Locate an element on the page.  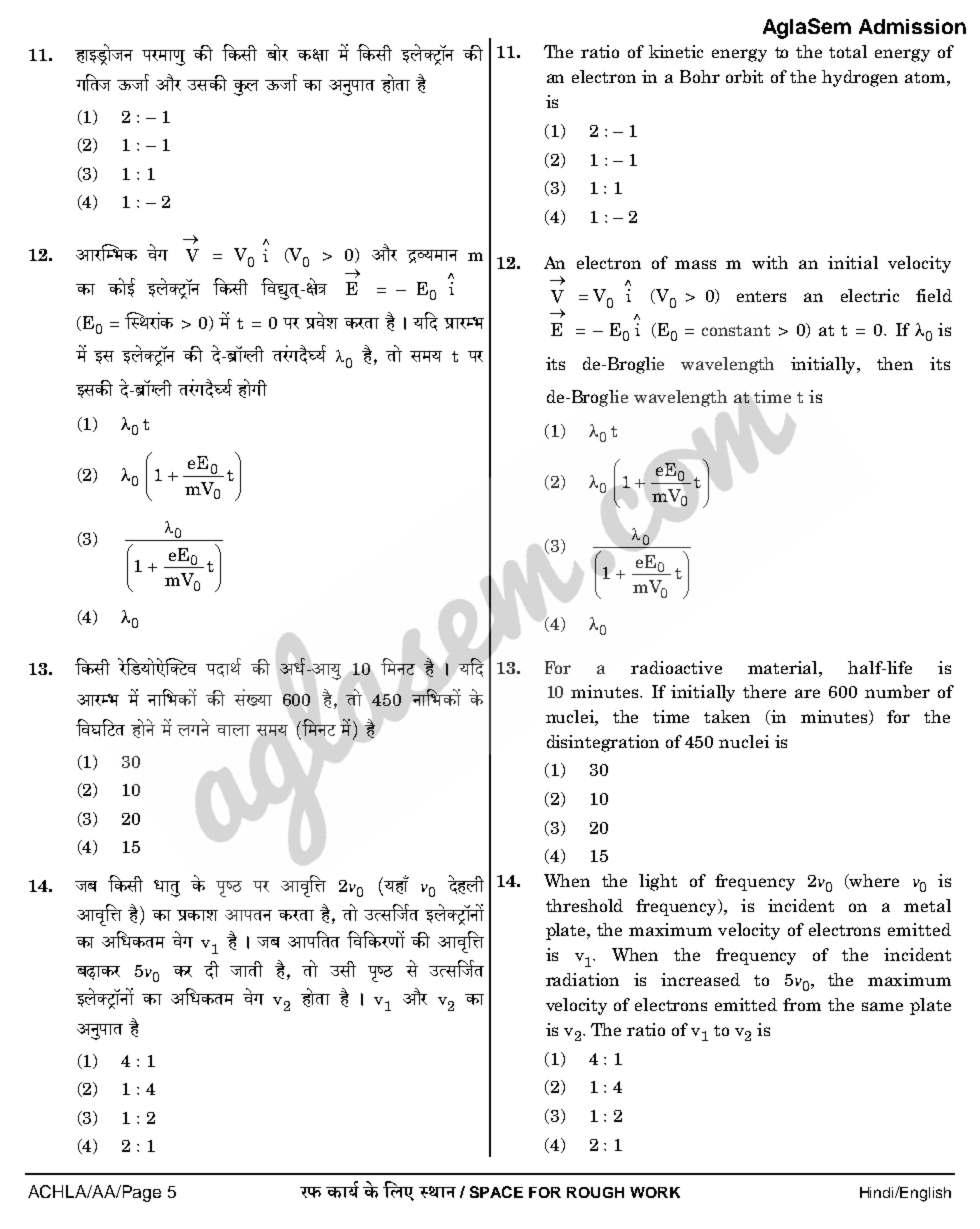
kinetic is located at coordinates (676, 51).
